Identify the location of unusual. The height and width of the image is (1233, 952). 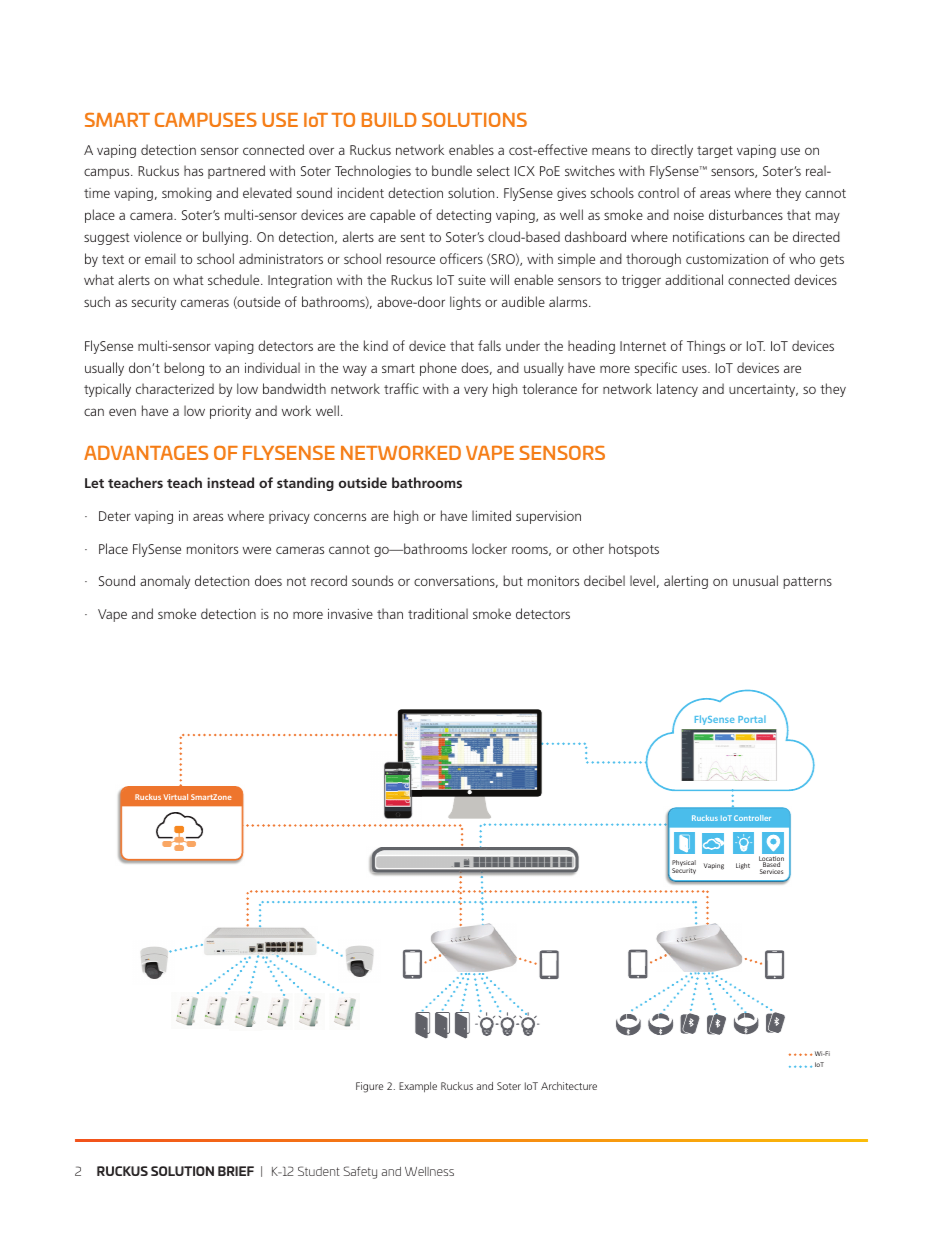
(755, 580).
